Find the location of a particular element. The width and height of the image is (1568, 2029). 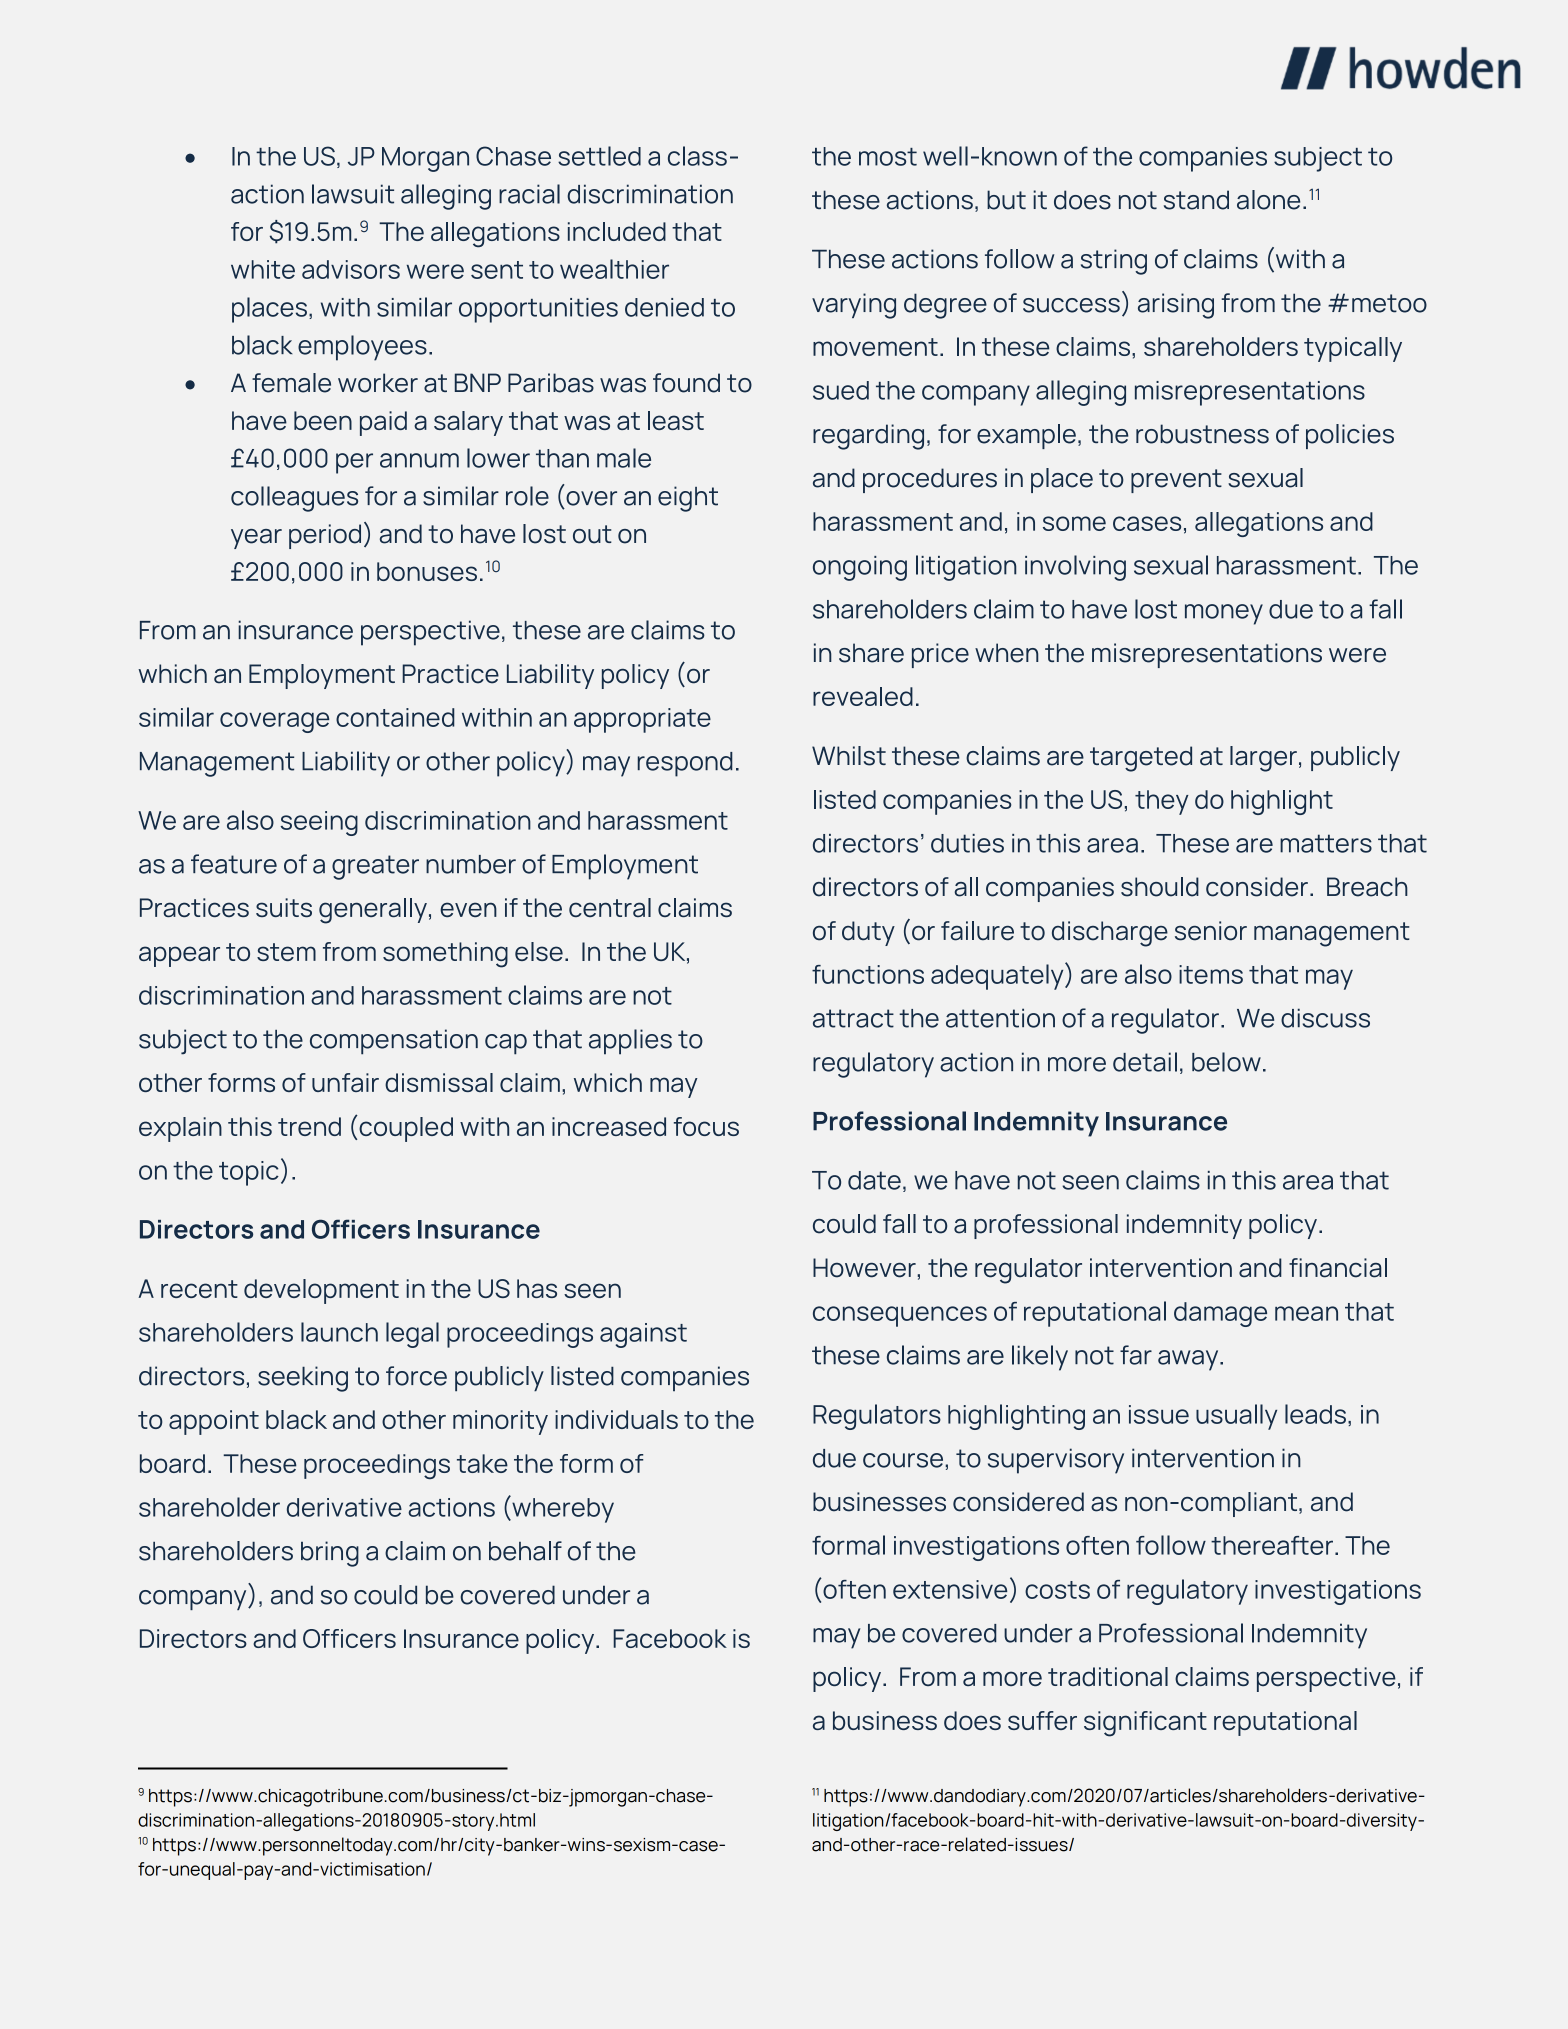

most is located at coordinates (888, 157).
